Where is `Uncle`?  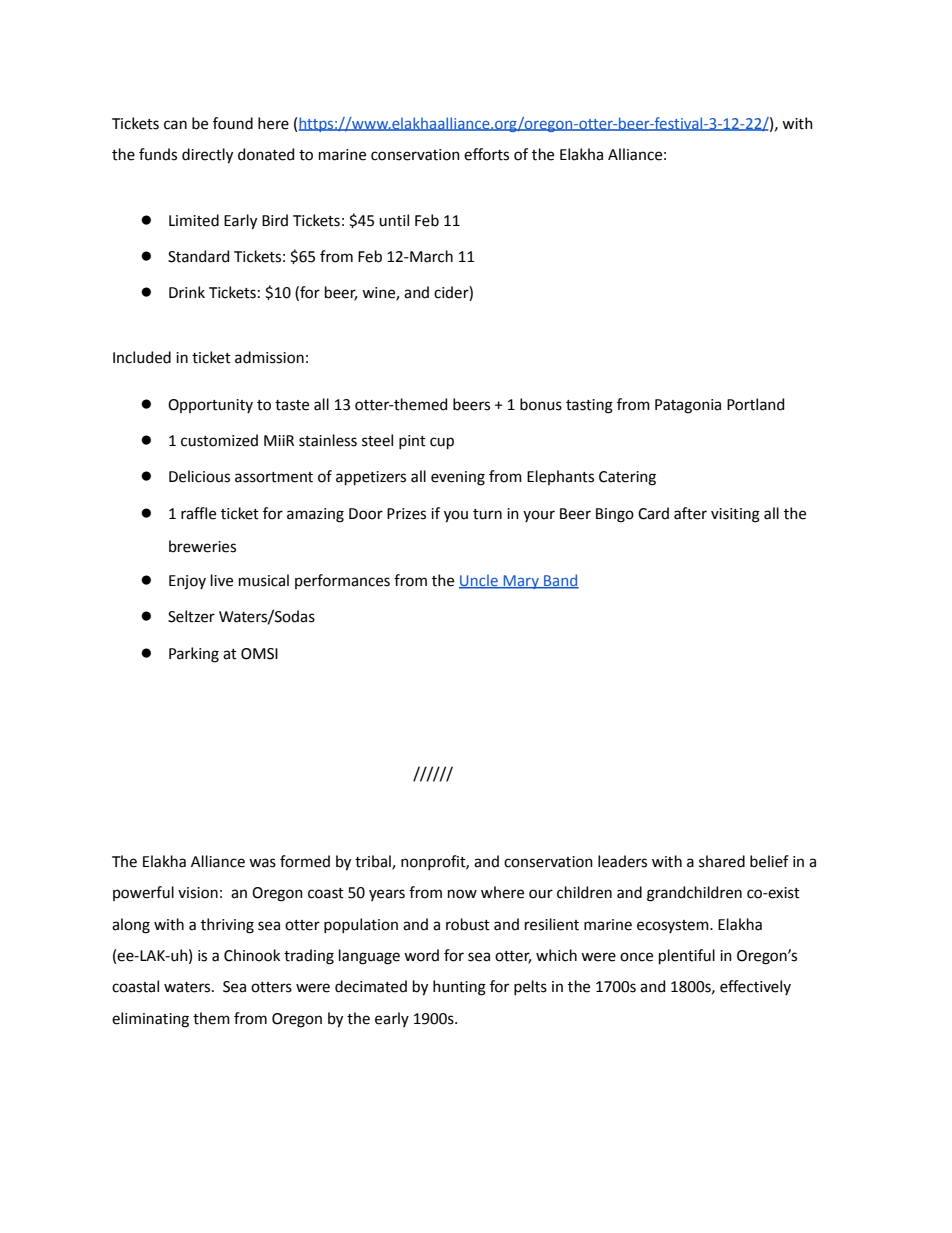 Uncle is located at coordinates (479, 581).
